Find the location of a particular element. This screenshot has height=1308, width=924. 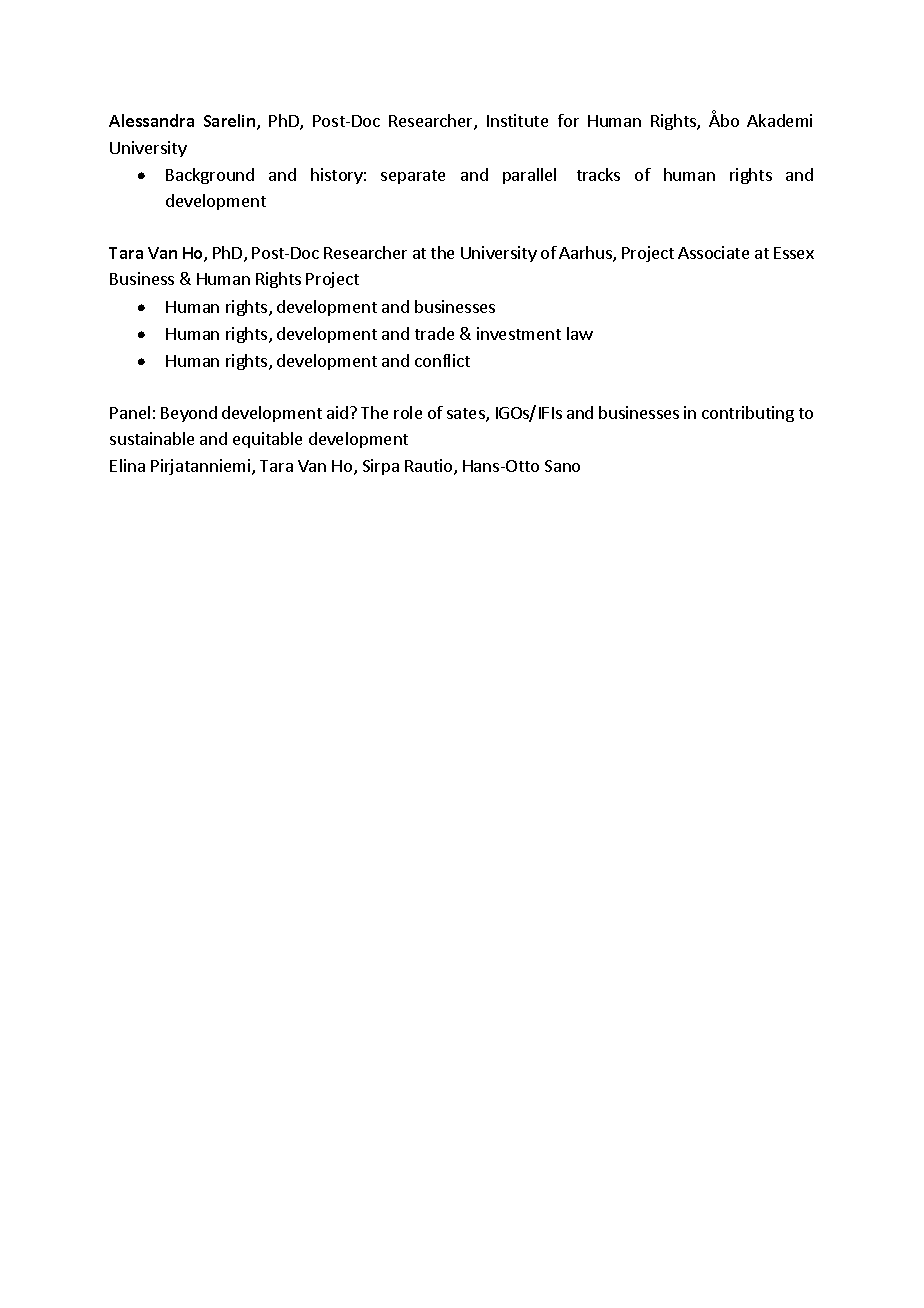

equitable is located at coordinates (267, 440).
